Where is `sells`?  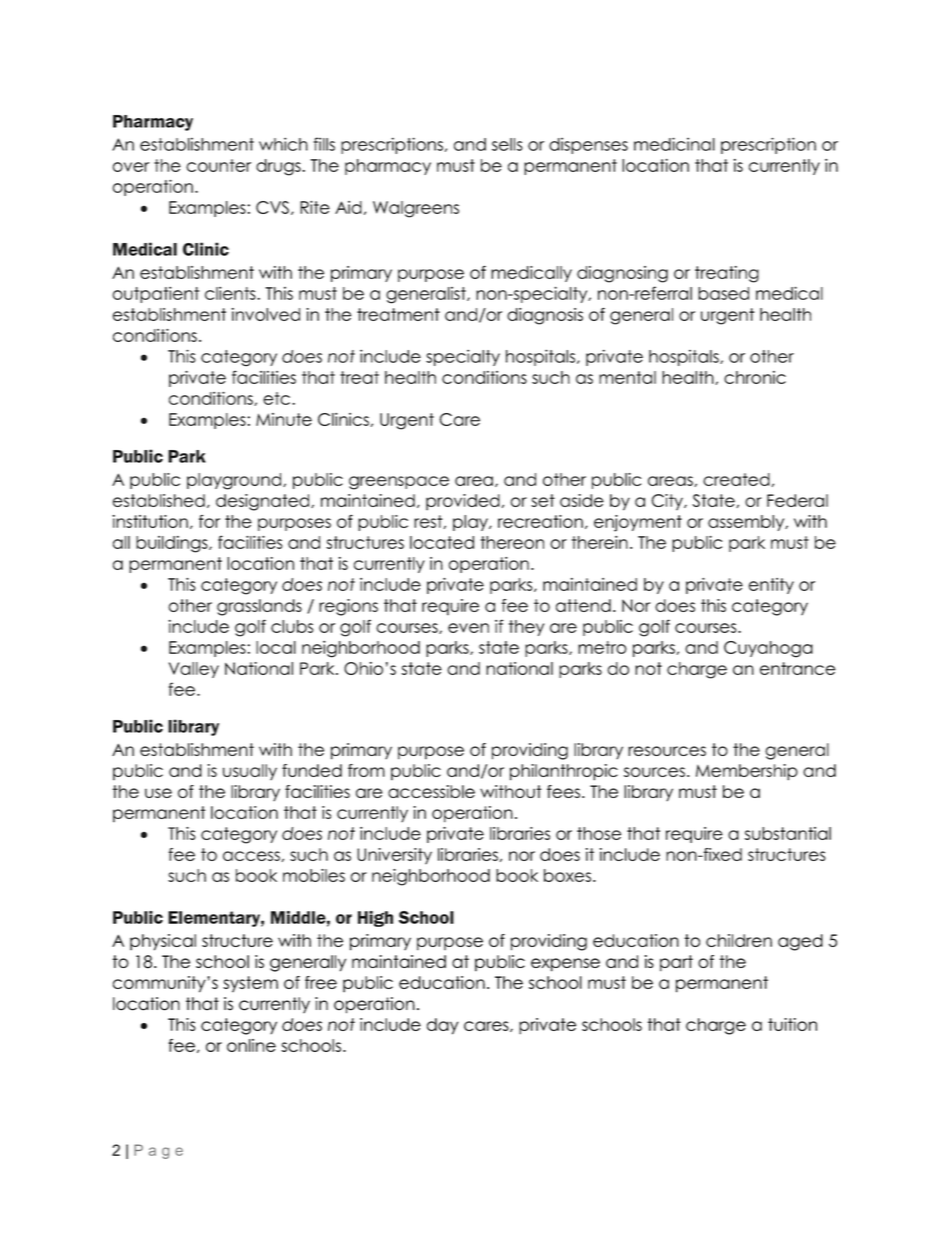 sells is located at coordinates (507, 144).
